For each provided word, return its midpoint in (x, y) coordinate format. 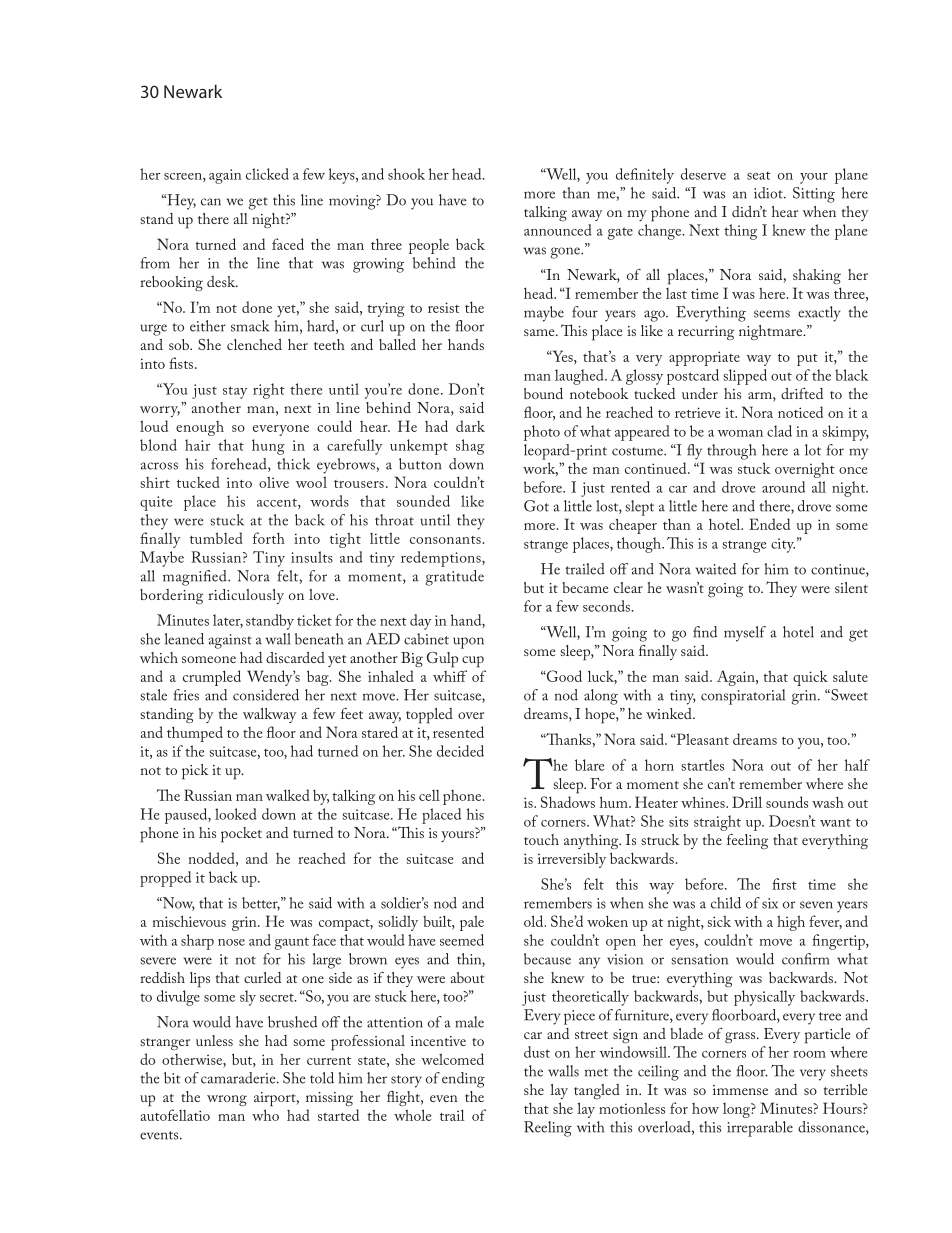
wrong (227, 1100)
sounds (787, 802)
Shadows (568, 802)
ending (463, 1080)
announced (558, 230)
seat (759, 176)
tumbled (216, 538)
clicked (267, 174)
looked (236, 814)
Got (536, 506)
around (783, 487)
